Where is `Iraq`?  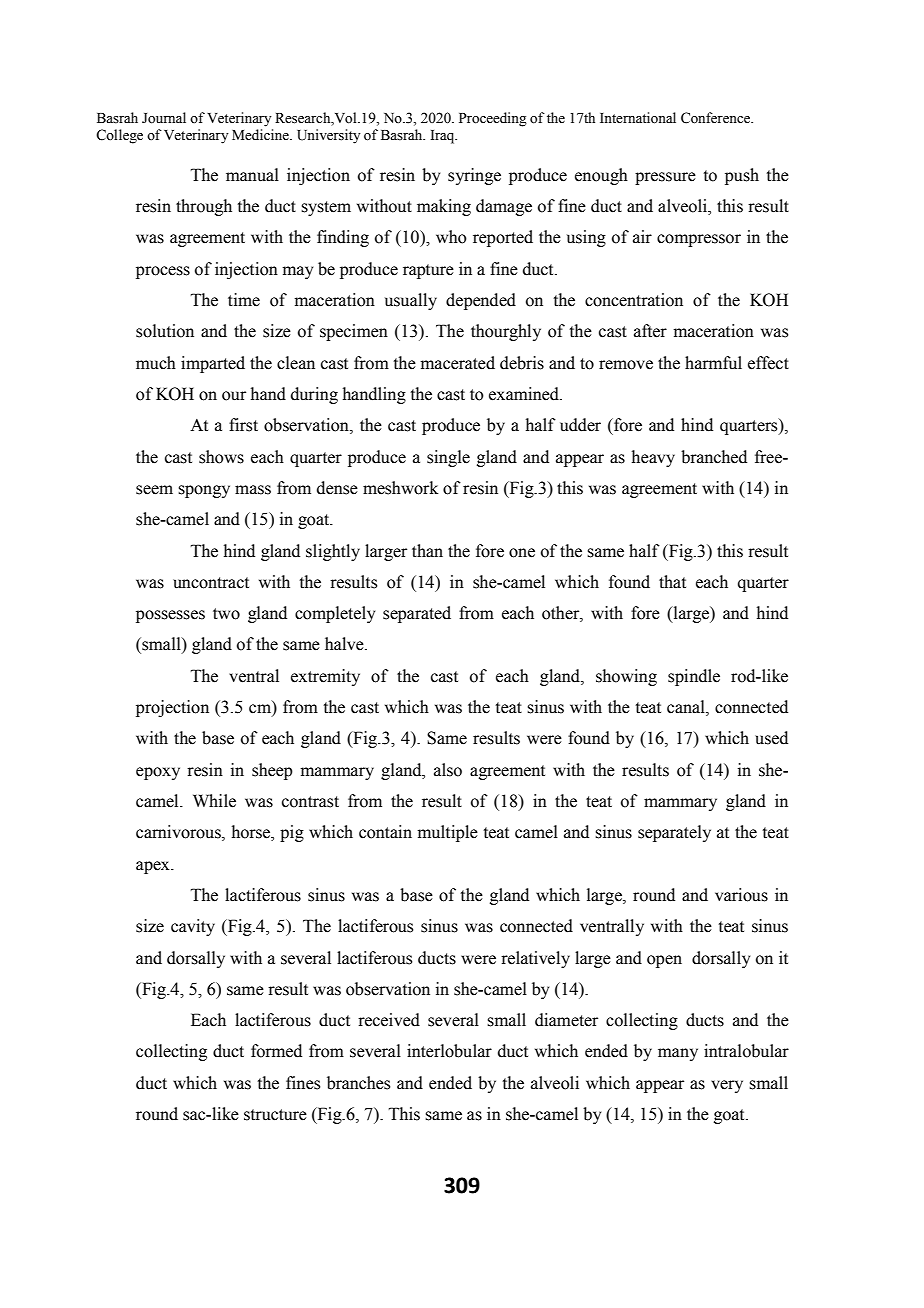 Iraq is located at coordinates (444, 137).
